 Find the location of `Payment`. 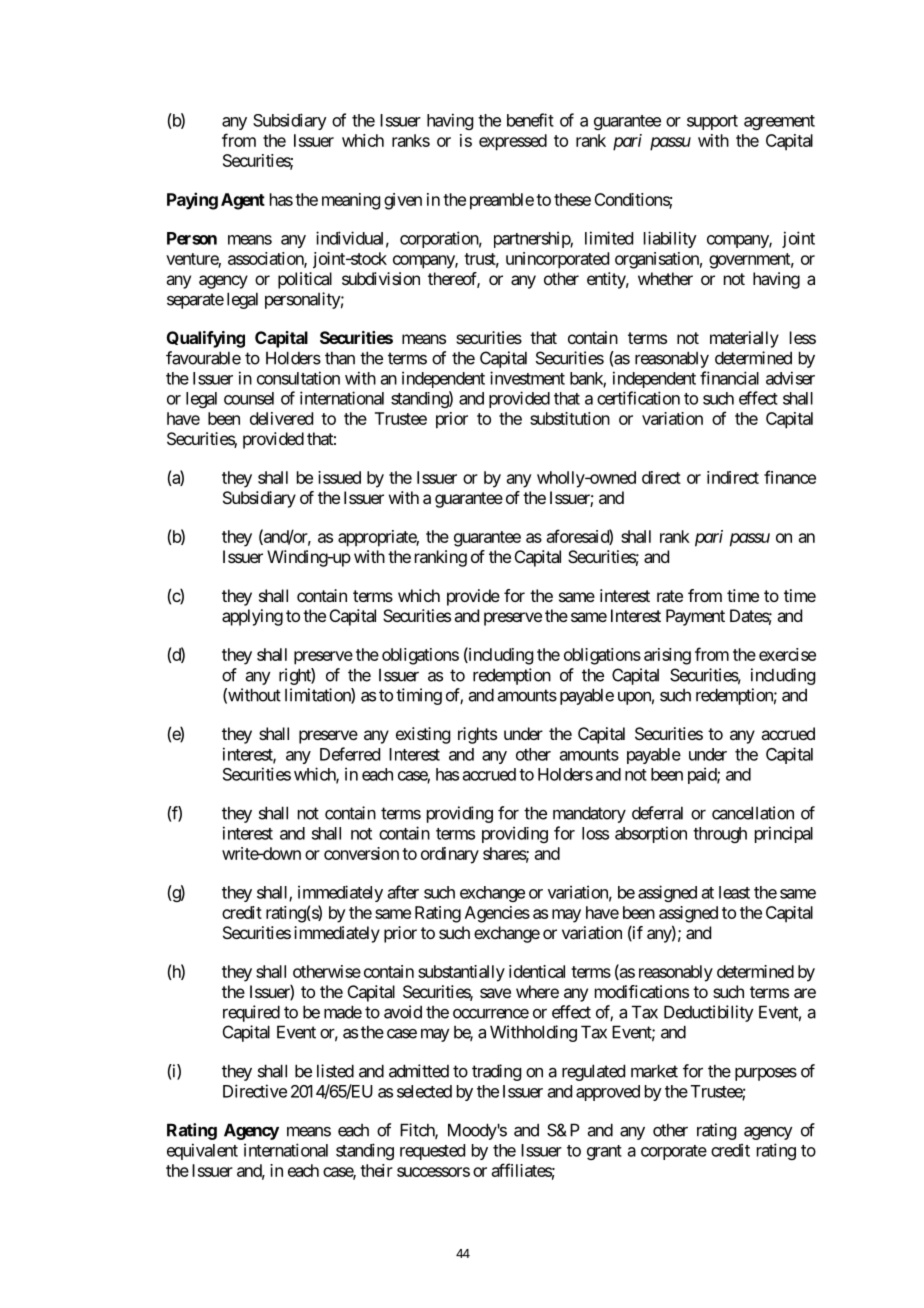

Payment is located at coordinates (695, 617).
